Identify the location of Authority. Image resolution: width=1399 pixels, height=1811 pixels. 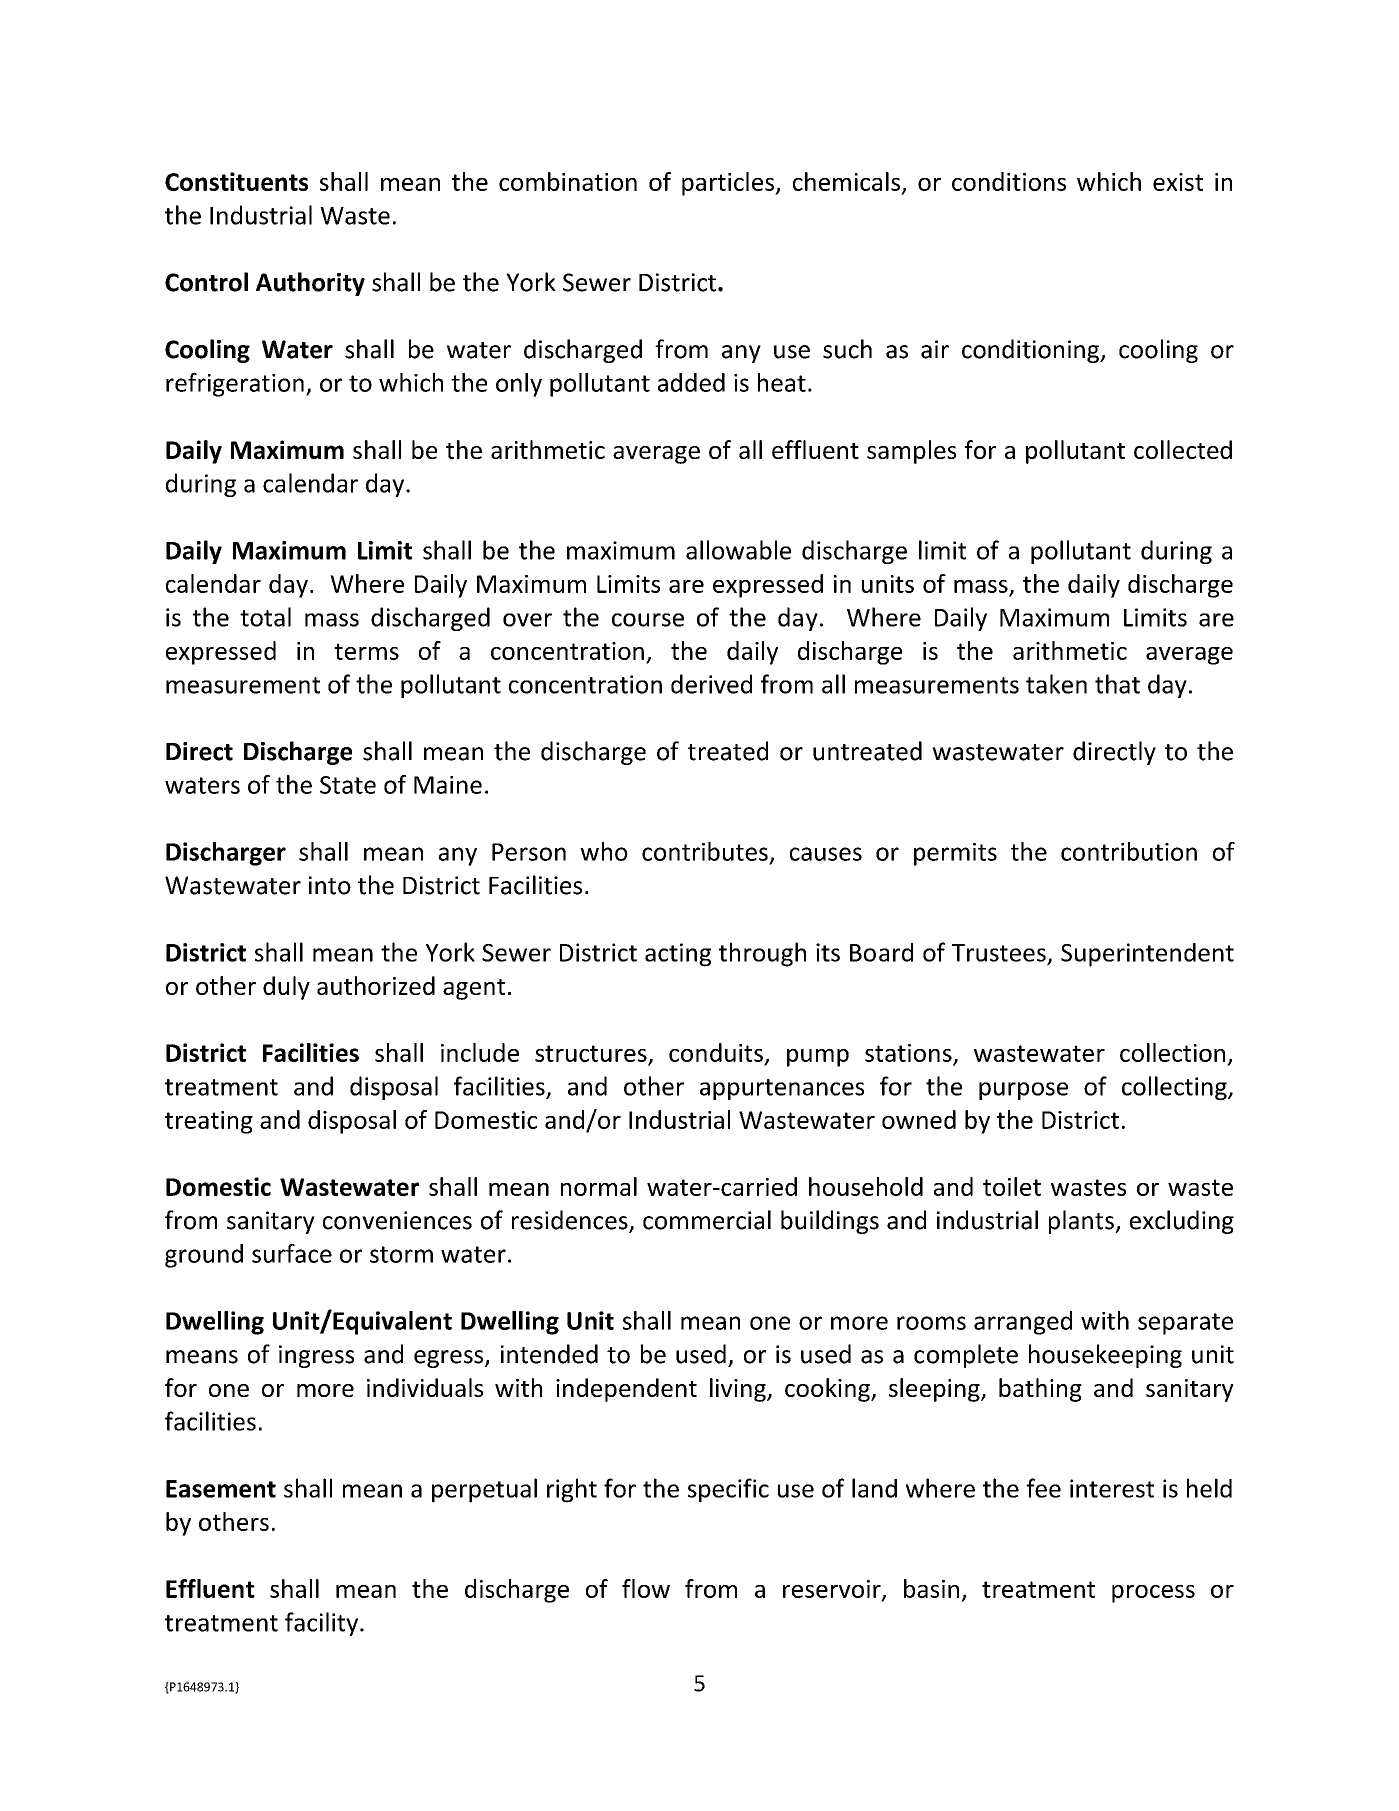
(310, 284).
